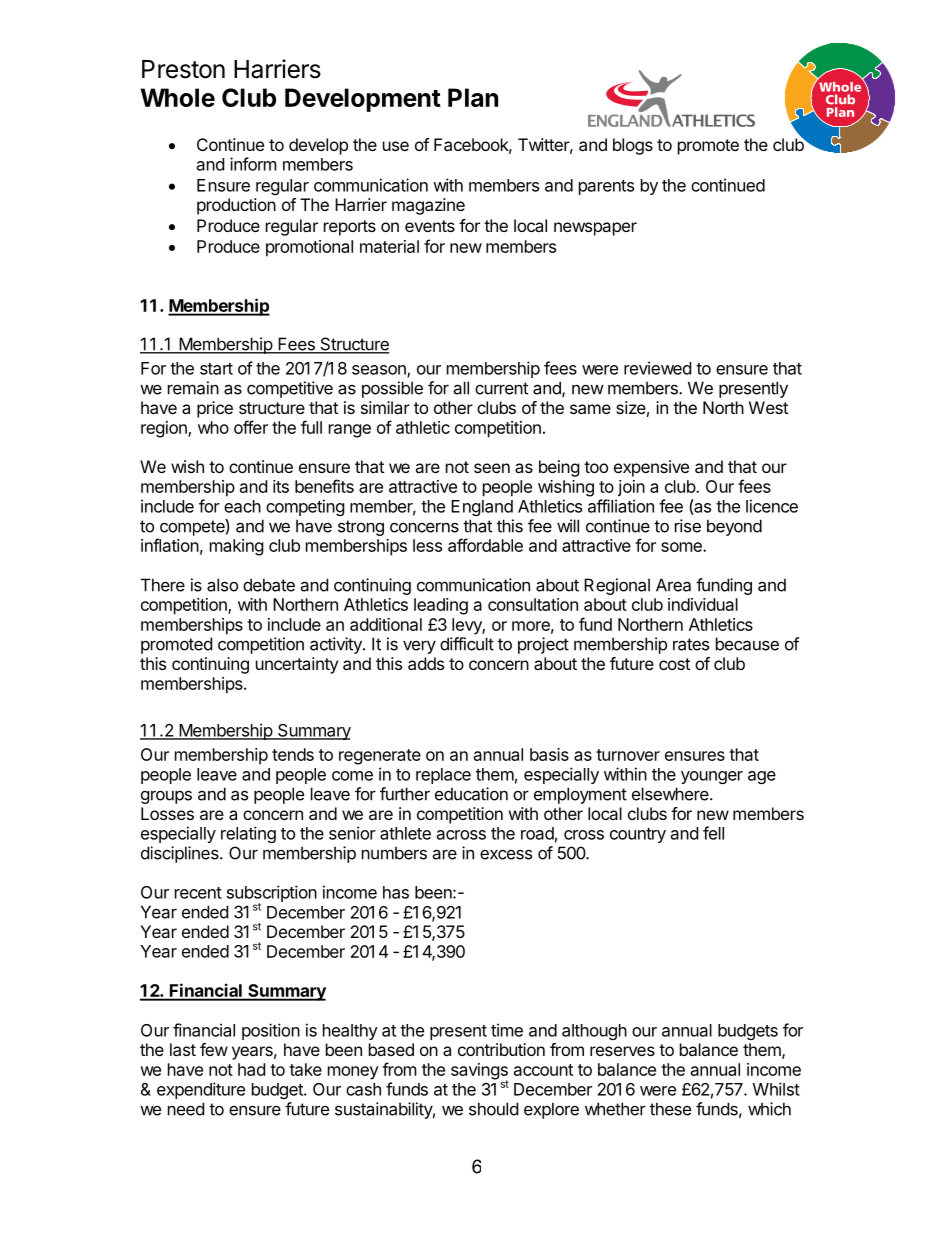 Image resolution: width=952 pixels, height=1233 pixels. Describe the element at coordinates (178, 97) in the document. I see `Whole` at that location.
